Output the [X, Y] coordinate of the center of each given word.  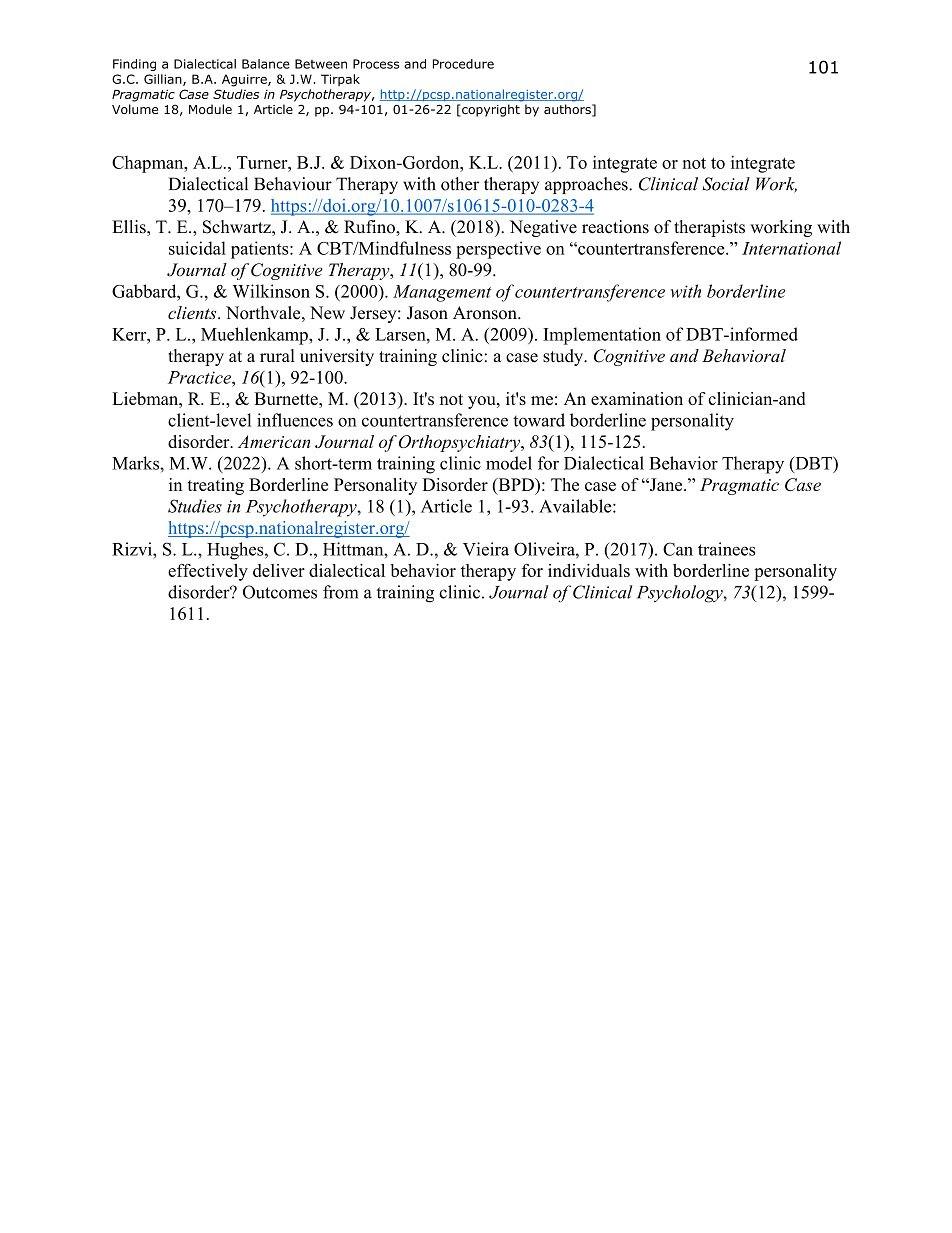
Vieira [486, 549]
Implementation [602, 336]
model [509, 463]
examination [637, 398]
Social [726, 184]
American [274, 441]
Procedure [463, 64]
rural [277, 356]
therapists [709, 228]
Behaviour [293, 184]
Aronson [486, 313]
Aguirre [245, 80]
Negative [543, 228]
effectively [208, 572]
